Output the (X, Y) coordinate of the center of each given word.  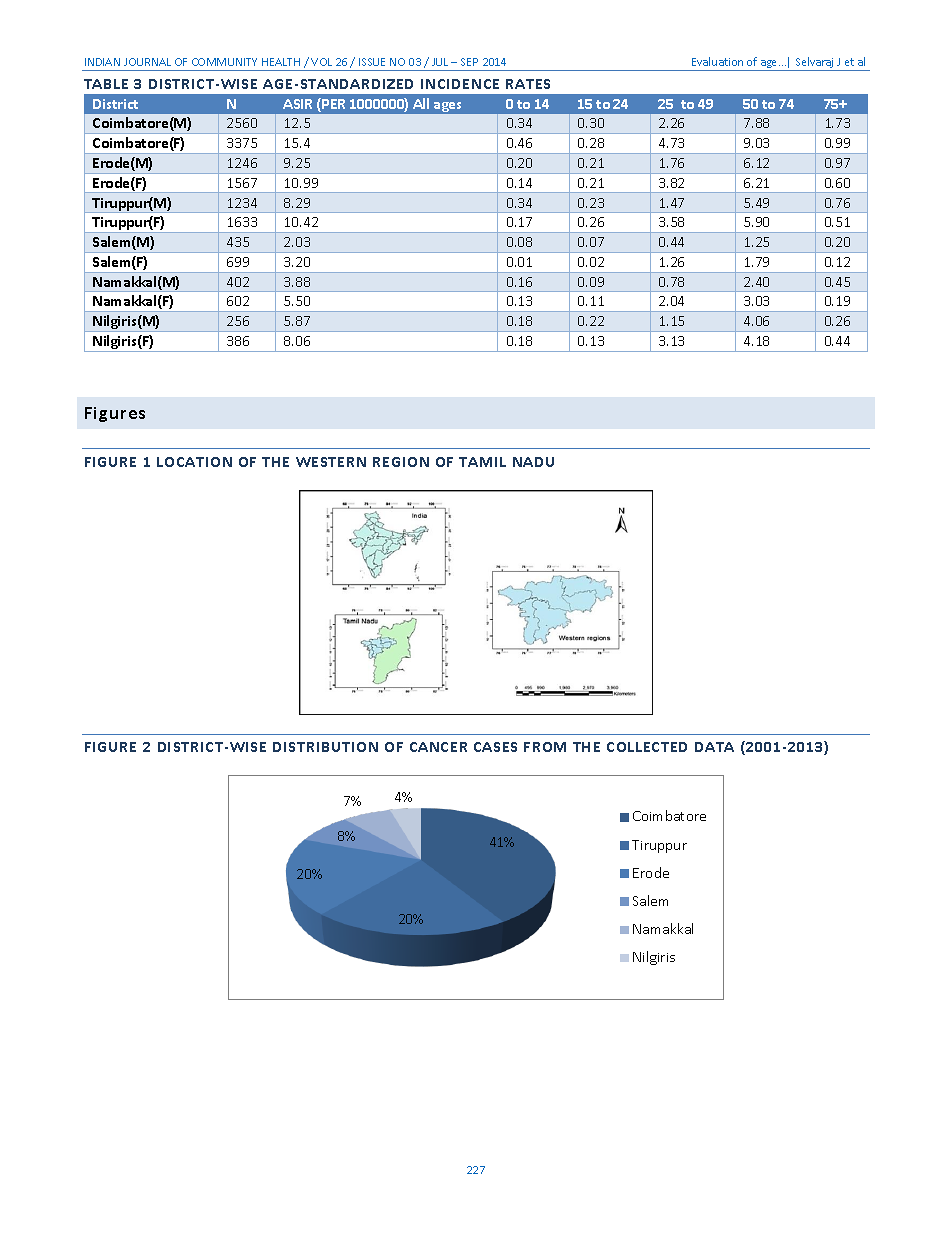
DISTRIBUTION (325, 747)
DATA (714, 747)
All (421, 103)
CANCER (438, 747)
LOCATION (194, 462)
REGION (401, 462)
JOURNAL (147, 62)
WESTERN (331, 462)
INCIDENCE (460, 84)
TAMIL (482, 462)
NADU (533, 462)
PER (332, 105)
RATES (528, 84)
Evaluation (717, 61)
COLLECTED (647, 747)
